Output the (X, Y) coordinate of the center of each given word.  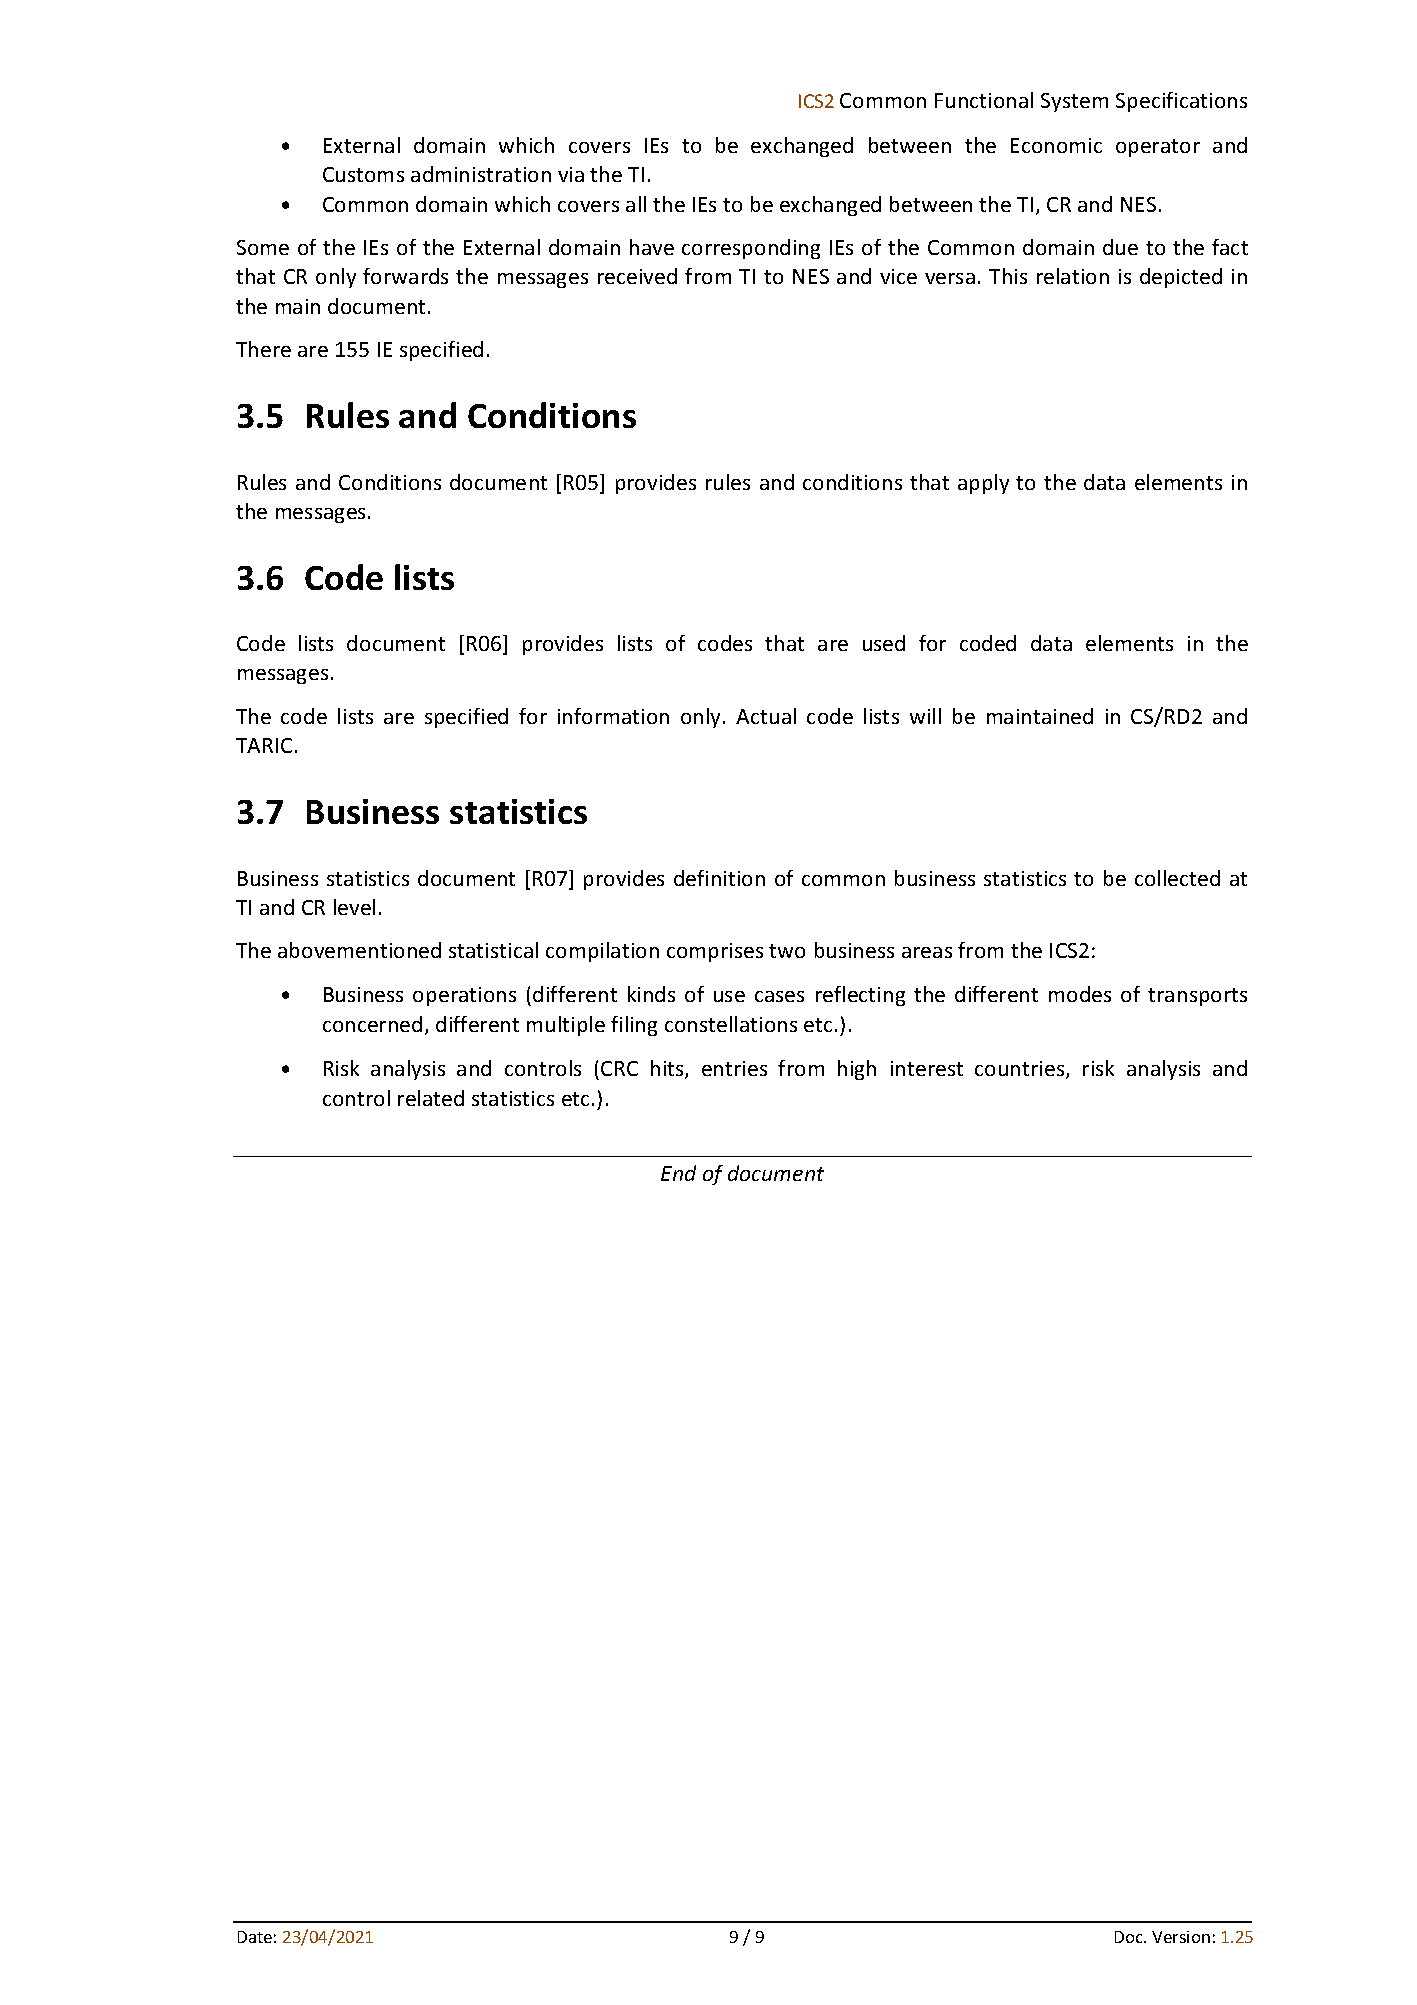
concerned (372, 1024)
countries (1021, 1070)
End (678, 1173)
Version (1181, 1937)
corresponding (751, 249)
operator (1158, 148)
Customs (363, 174)
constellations (731, 1024)
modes (1080, 994)
